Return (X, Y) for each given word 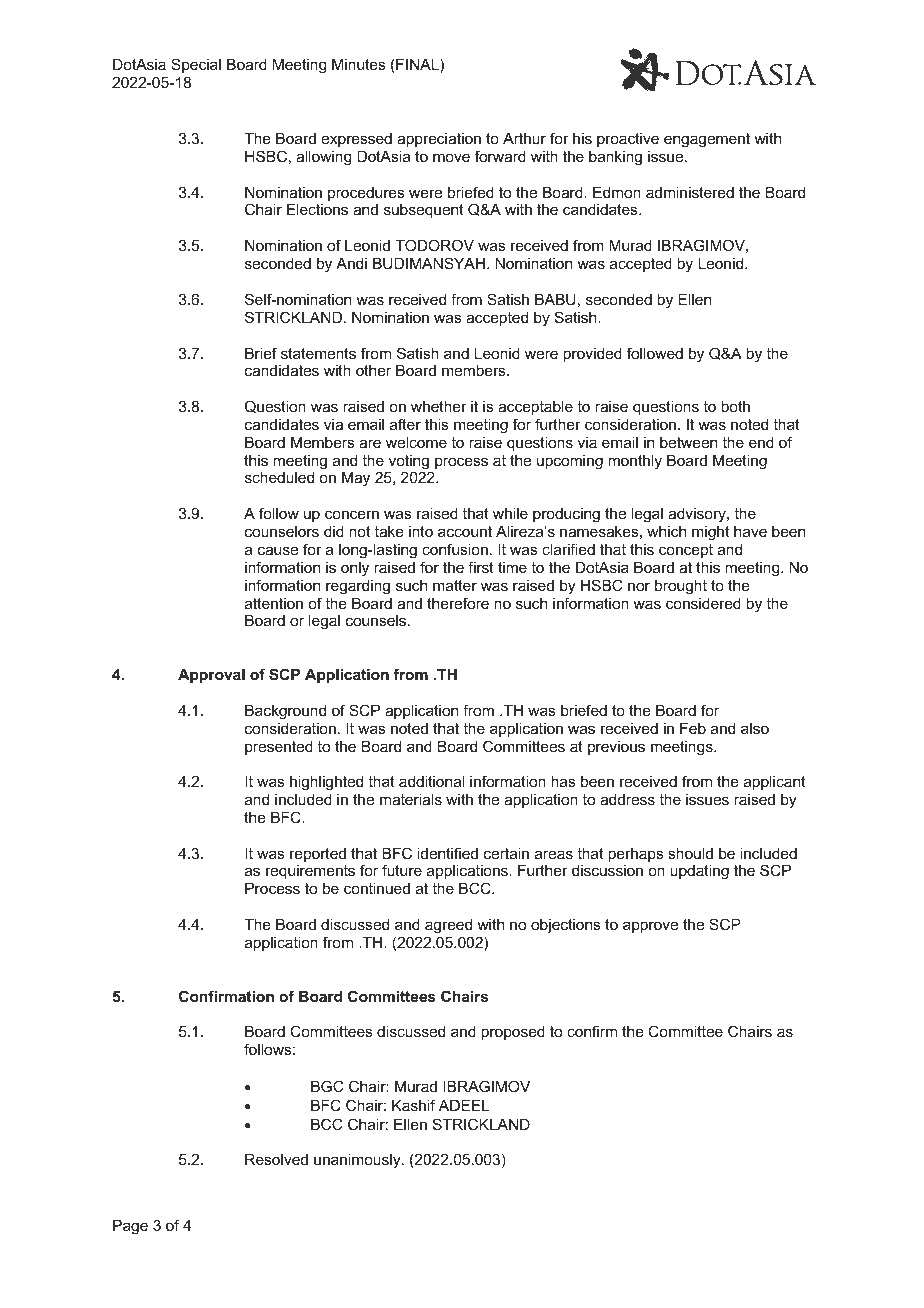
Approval (211, 675)
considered (703, 603)
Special (196, 65)
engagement (707, 140)
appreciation (439, 139)
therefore (458, 603)
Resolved (276, 1159)
